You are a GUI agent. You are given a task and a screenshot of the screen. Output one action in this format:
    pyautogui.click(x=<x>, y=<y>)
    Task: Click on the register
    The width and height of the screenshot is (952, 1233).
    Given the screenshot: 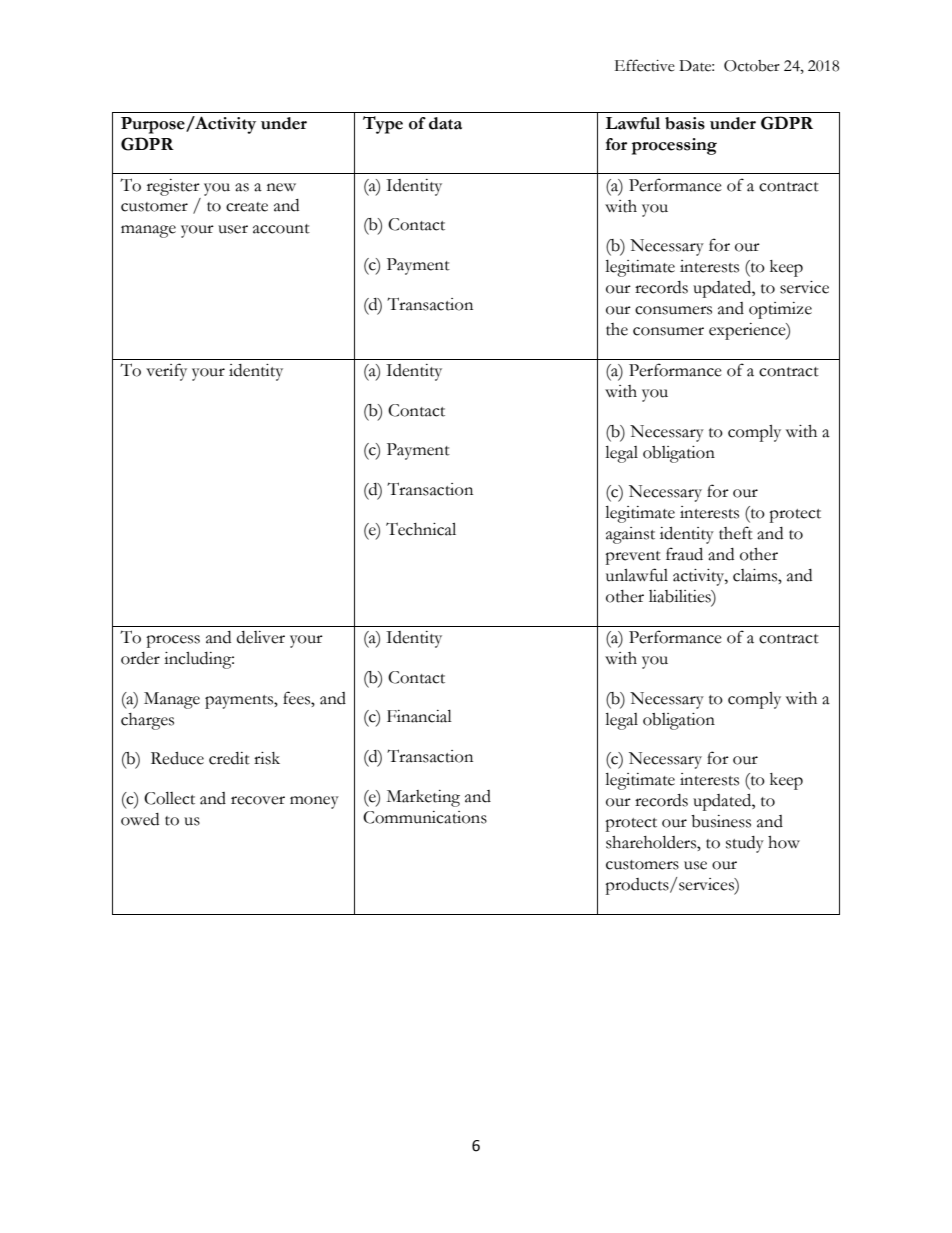 What is the action you would take?
    pyautogui.click(x=173, y=187)
